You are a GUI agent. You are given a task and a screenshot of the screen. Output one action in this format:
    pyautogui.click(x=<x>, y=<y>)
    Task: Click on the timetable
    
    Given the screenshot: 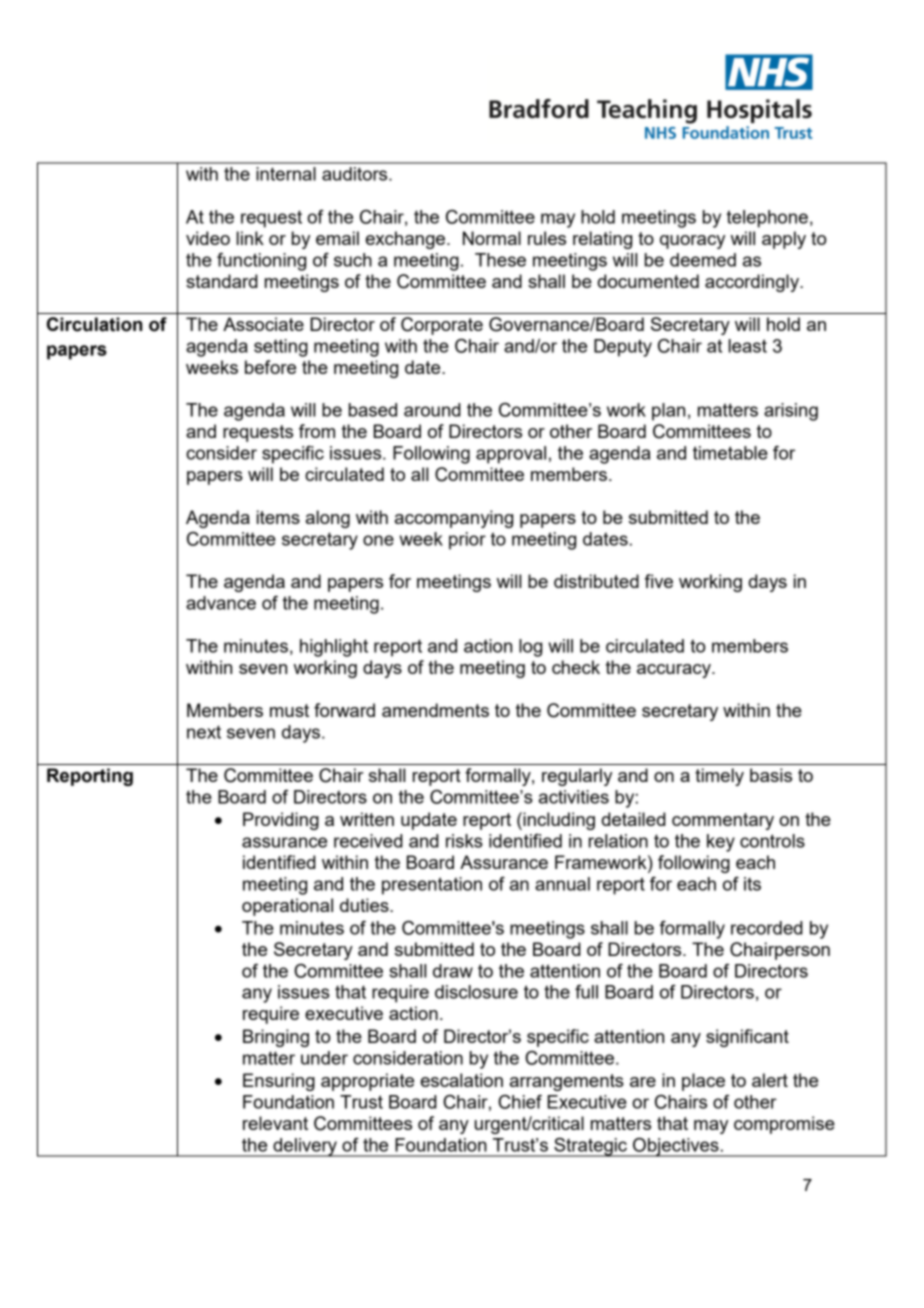 What is the action you would take?
    pyautogui.click(x=730, y=453)
